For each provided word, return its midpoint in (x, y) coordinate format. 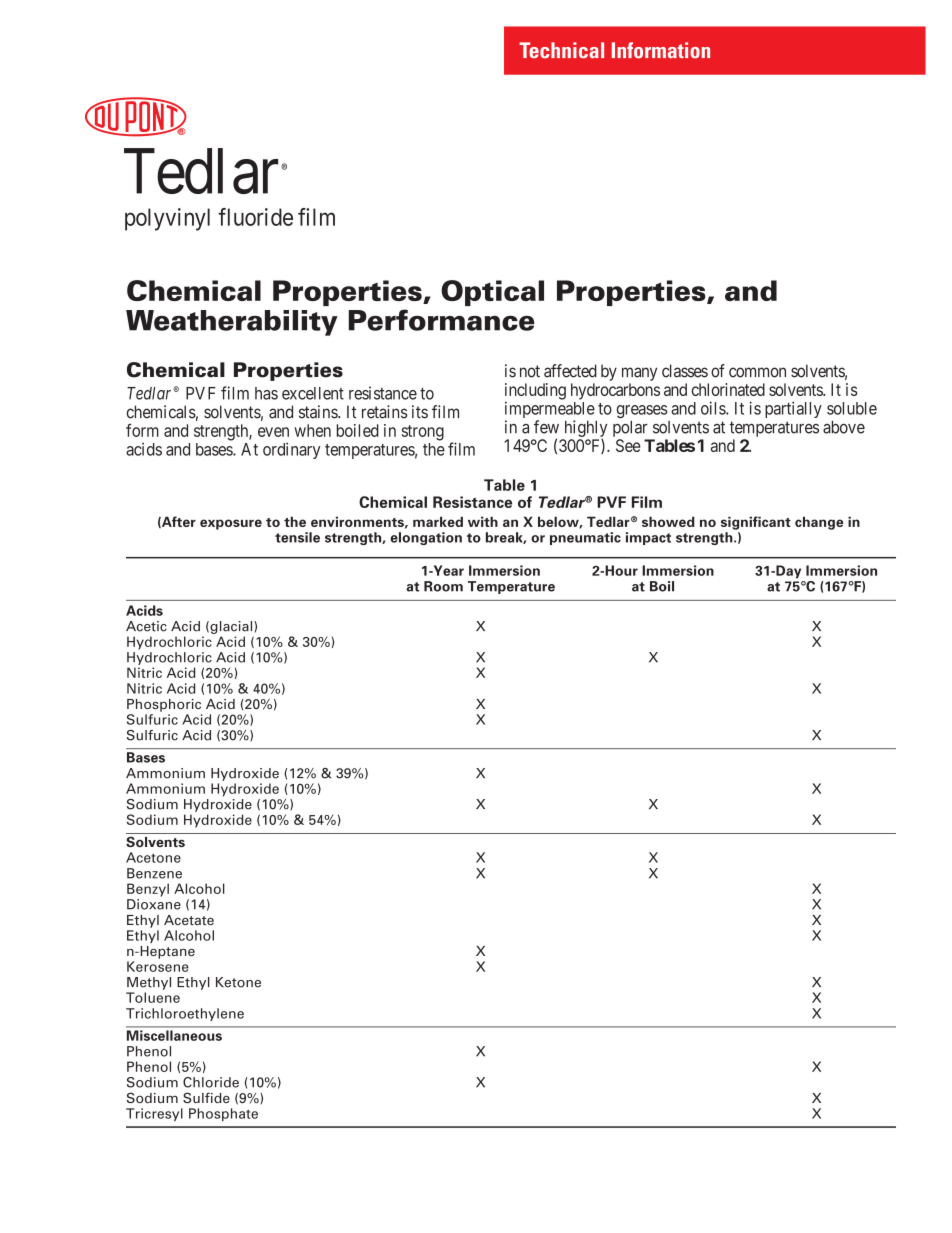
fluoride (255, 217)
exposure (231, 524)
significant (756, 523)
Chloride (211, 1082)
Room (443, 586)
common (757, 372)
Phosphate (223, 1114)
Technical (561, 50)
